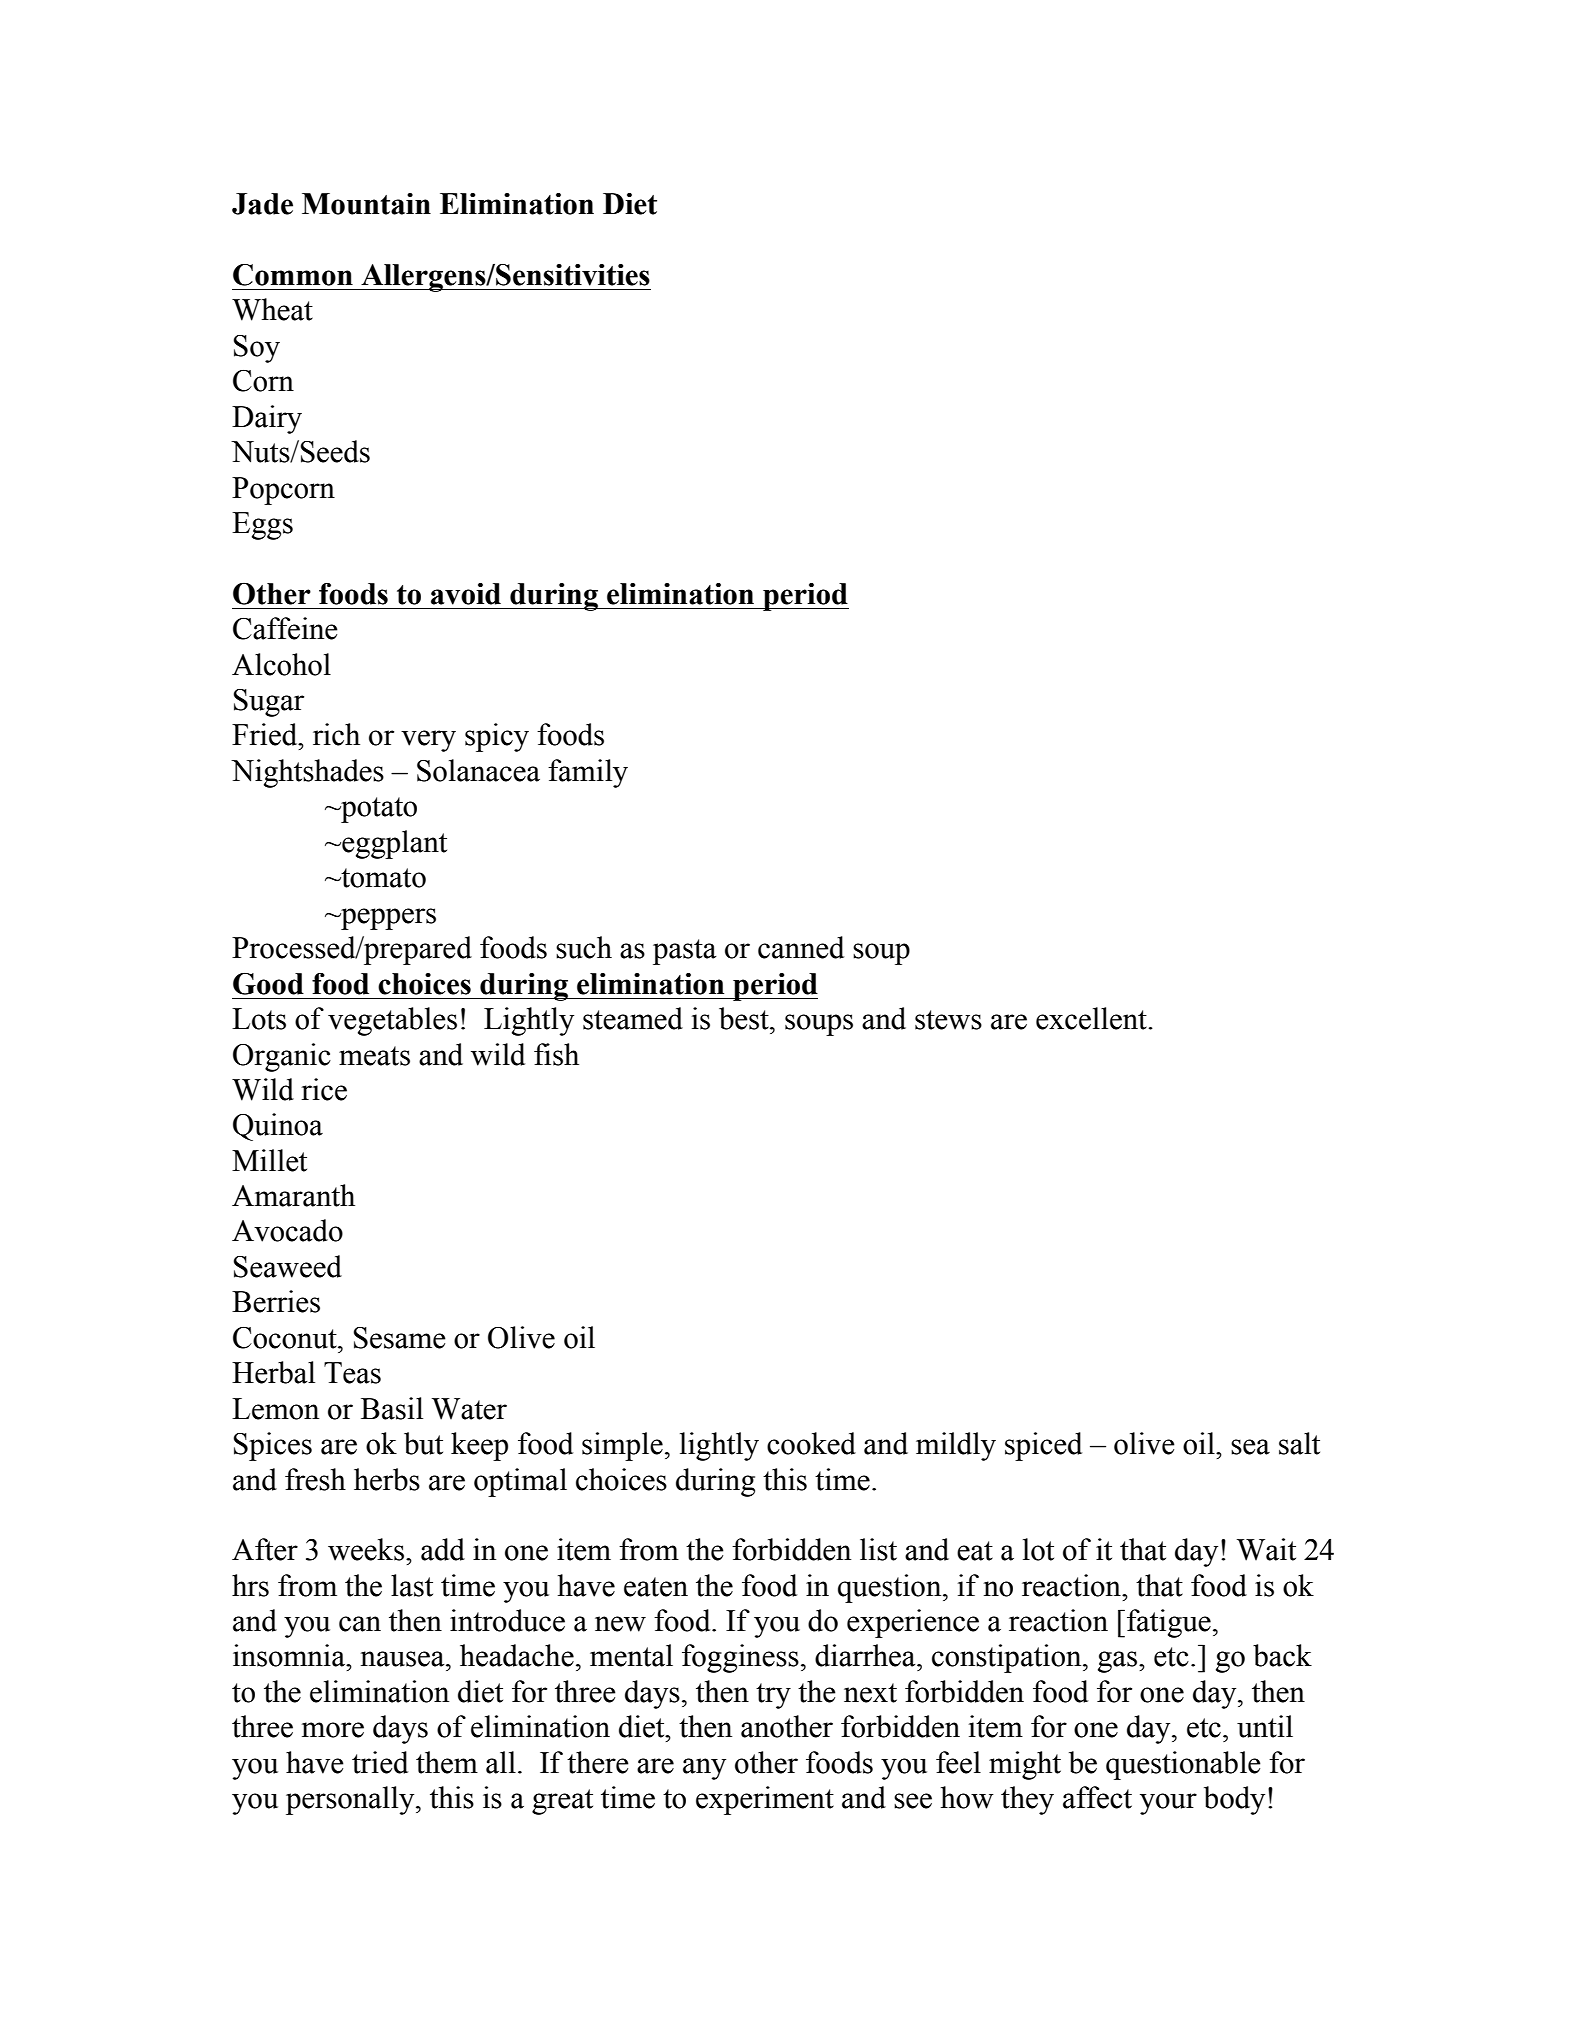 The height and width of the document is (2033, 1571). I want to click on salt, so click(1299, 1443).
